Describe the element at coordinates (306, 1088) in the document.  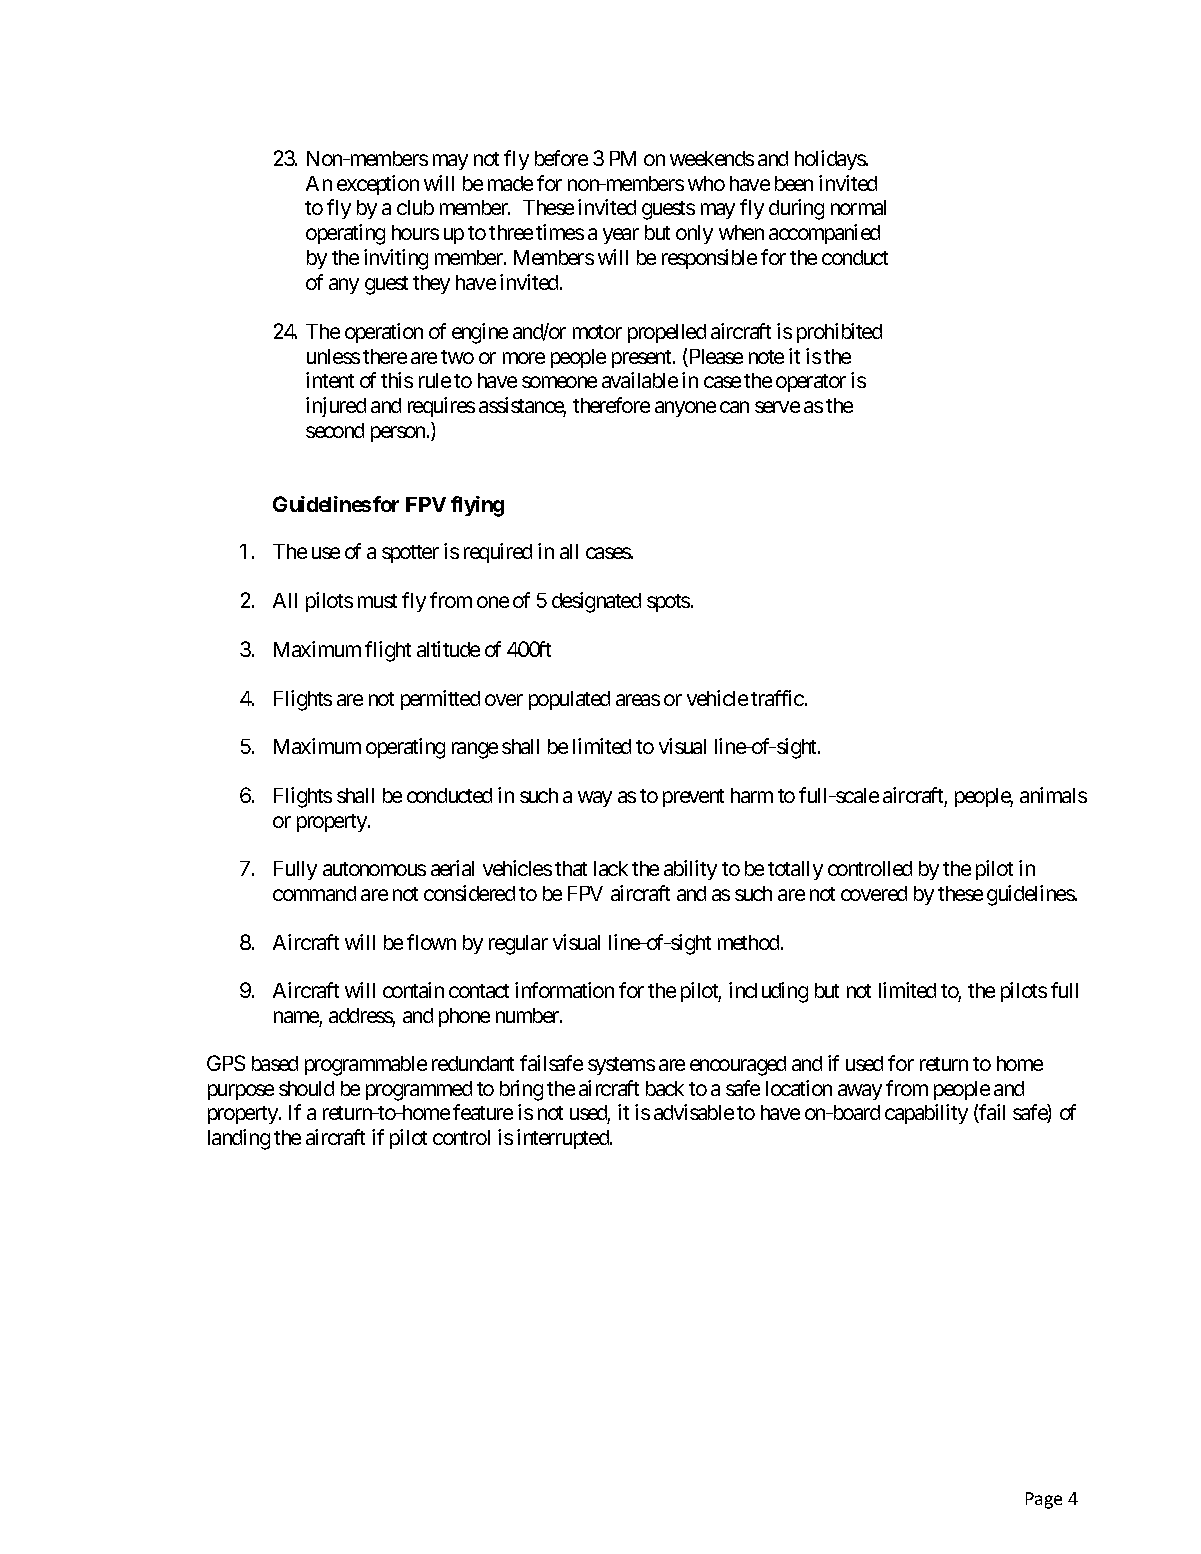
I see `should` at that location.
